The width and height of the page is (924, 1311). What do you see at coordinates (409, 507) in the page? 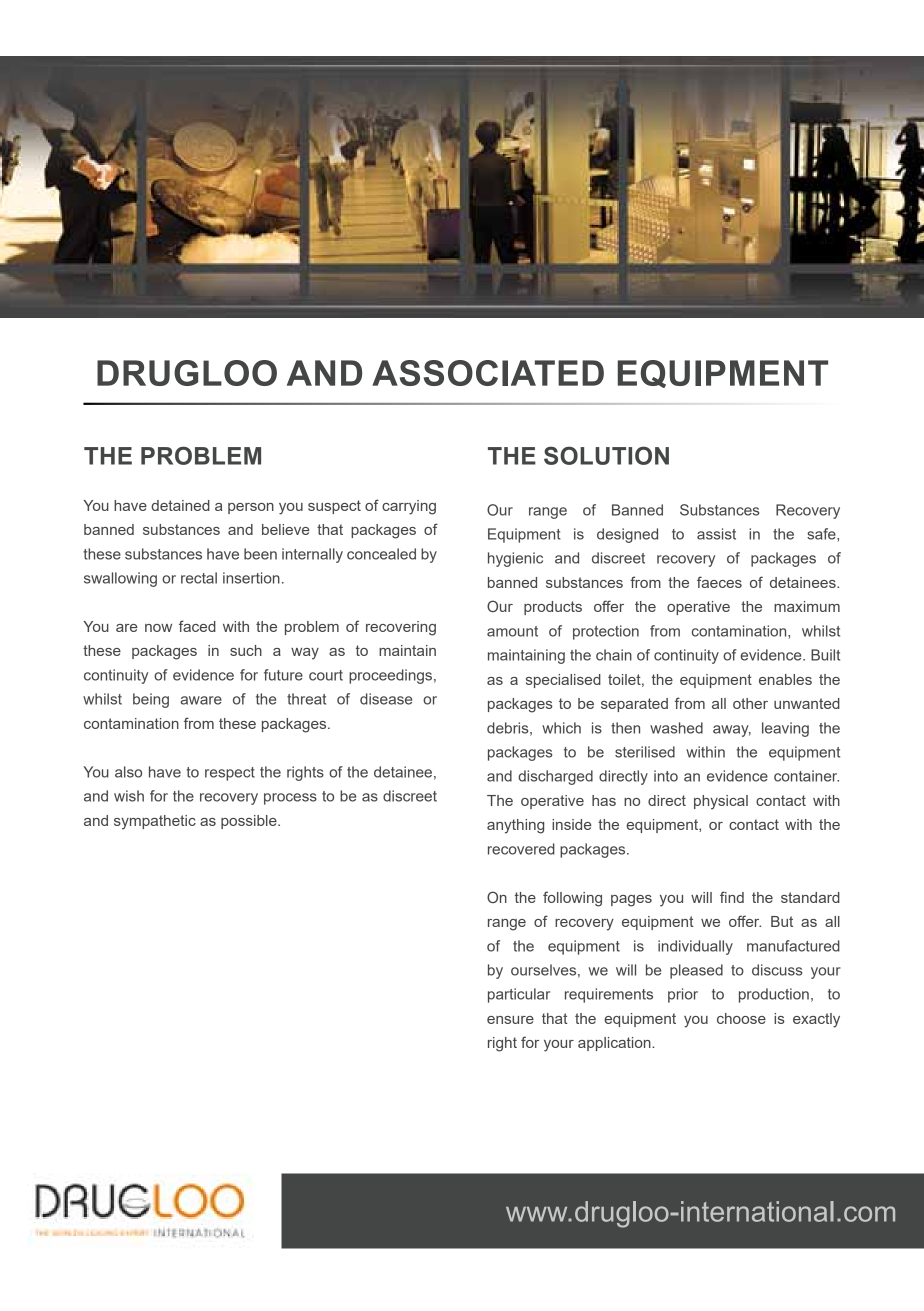
I see `carrying` at bounding box center [409, 507].
